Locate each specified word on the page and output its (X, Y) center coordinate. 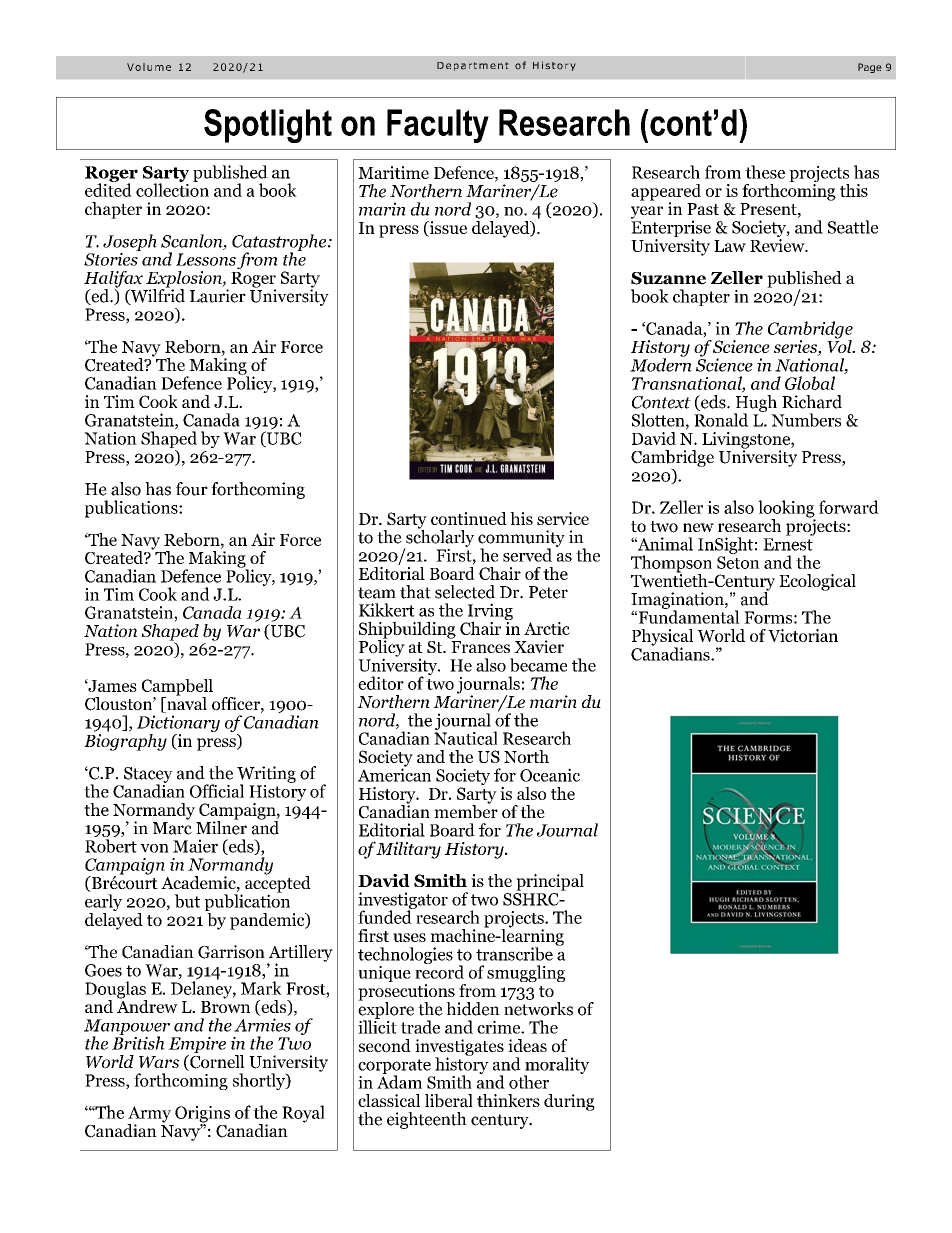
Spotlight (268, 126)
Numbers (806, 420)
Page (870, 68)
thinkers (508, 1100)
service (563, 518)
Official (217, 791)
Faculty (438, 126)
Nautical (466, 737)
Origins (202, 1115)
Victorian (803, 635)
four (192, 489)
